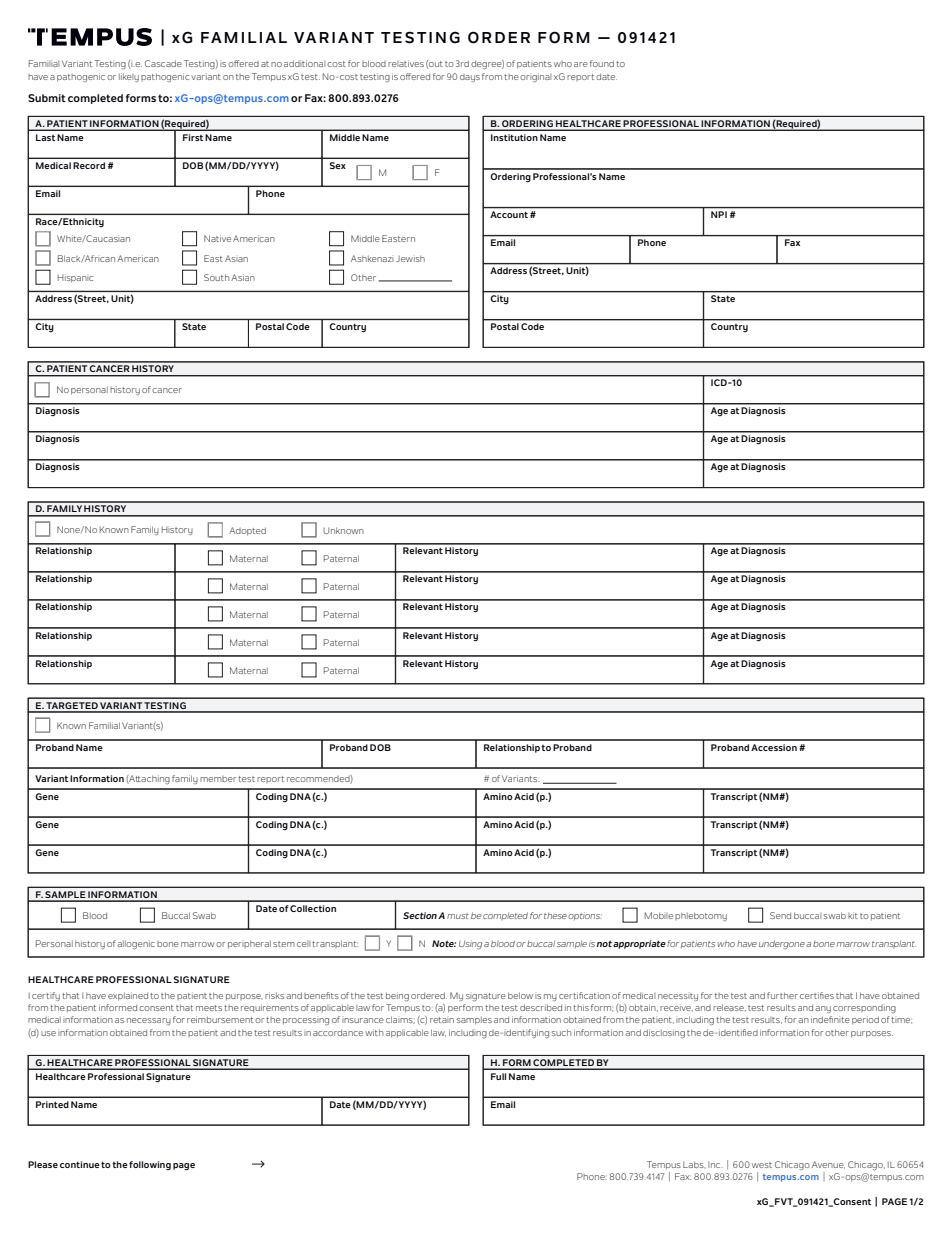  Describe the element at coordinates (780, 915) in the image. I see `Send` at that location.
